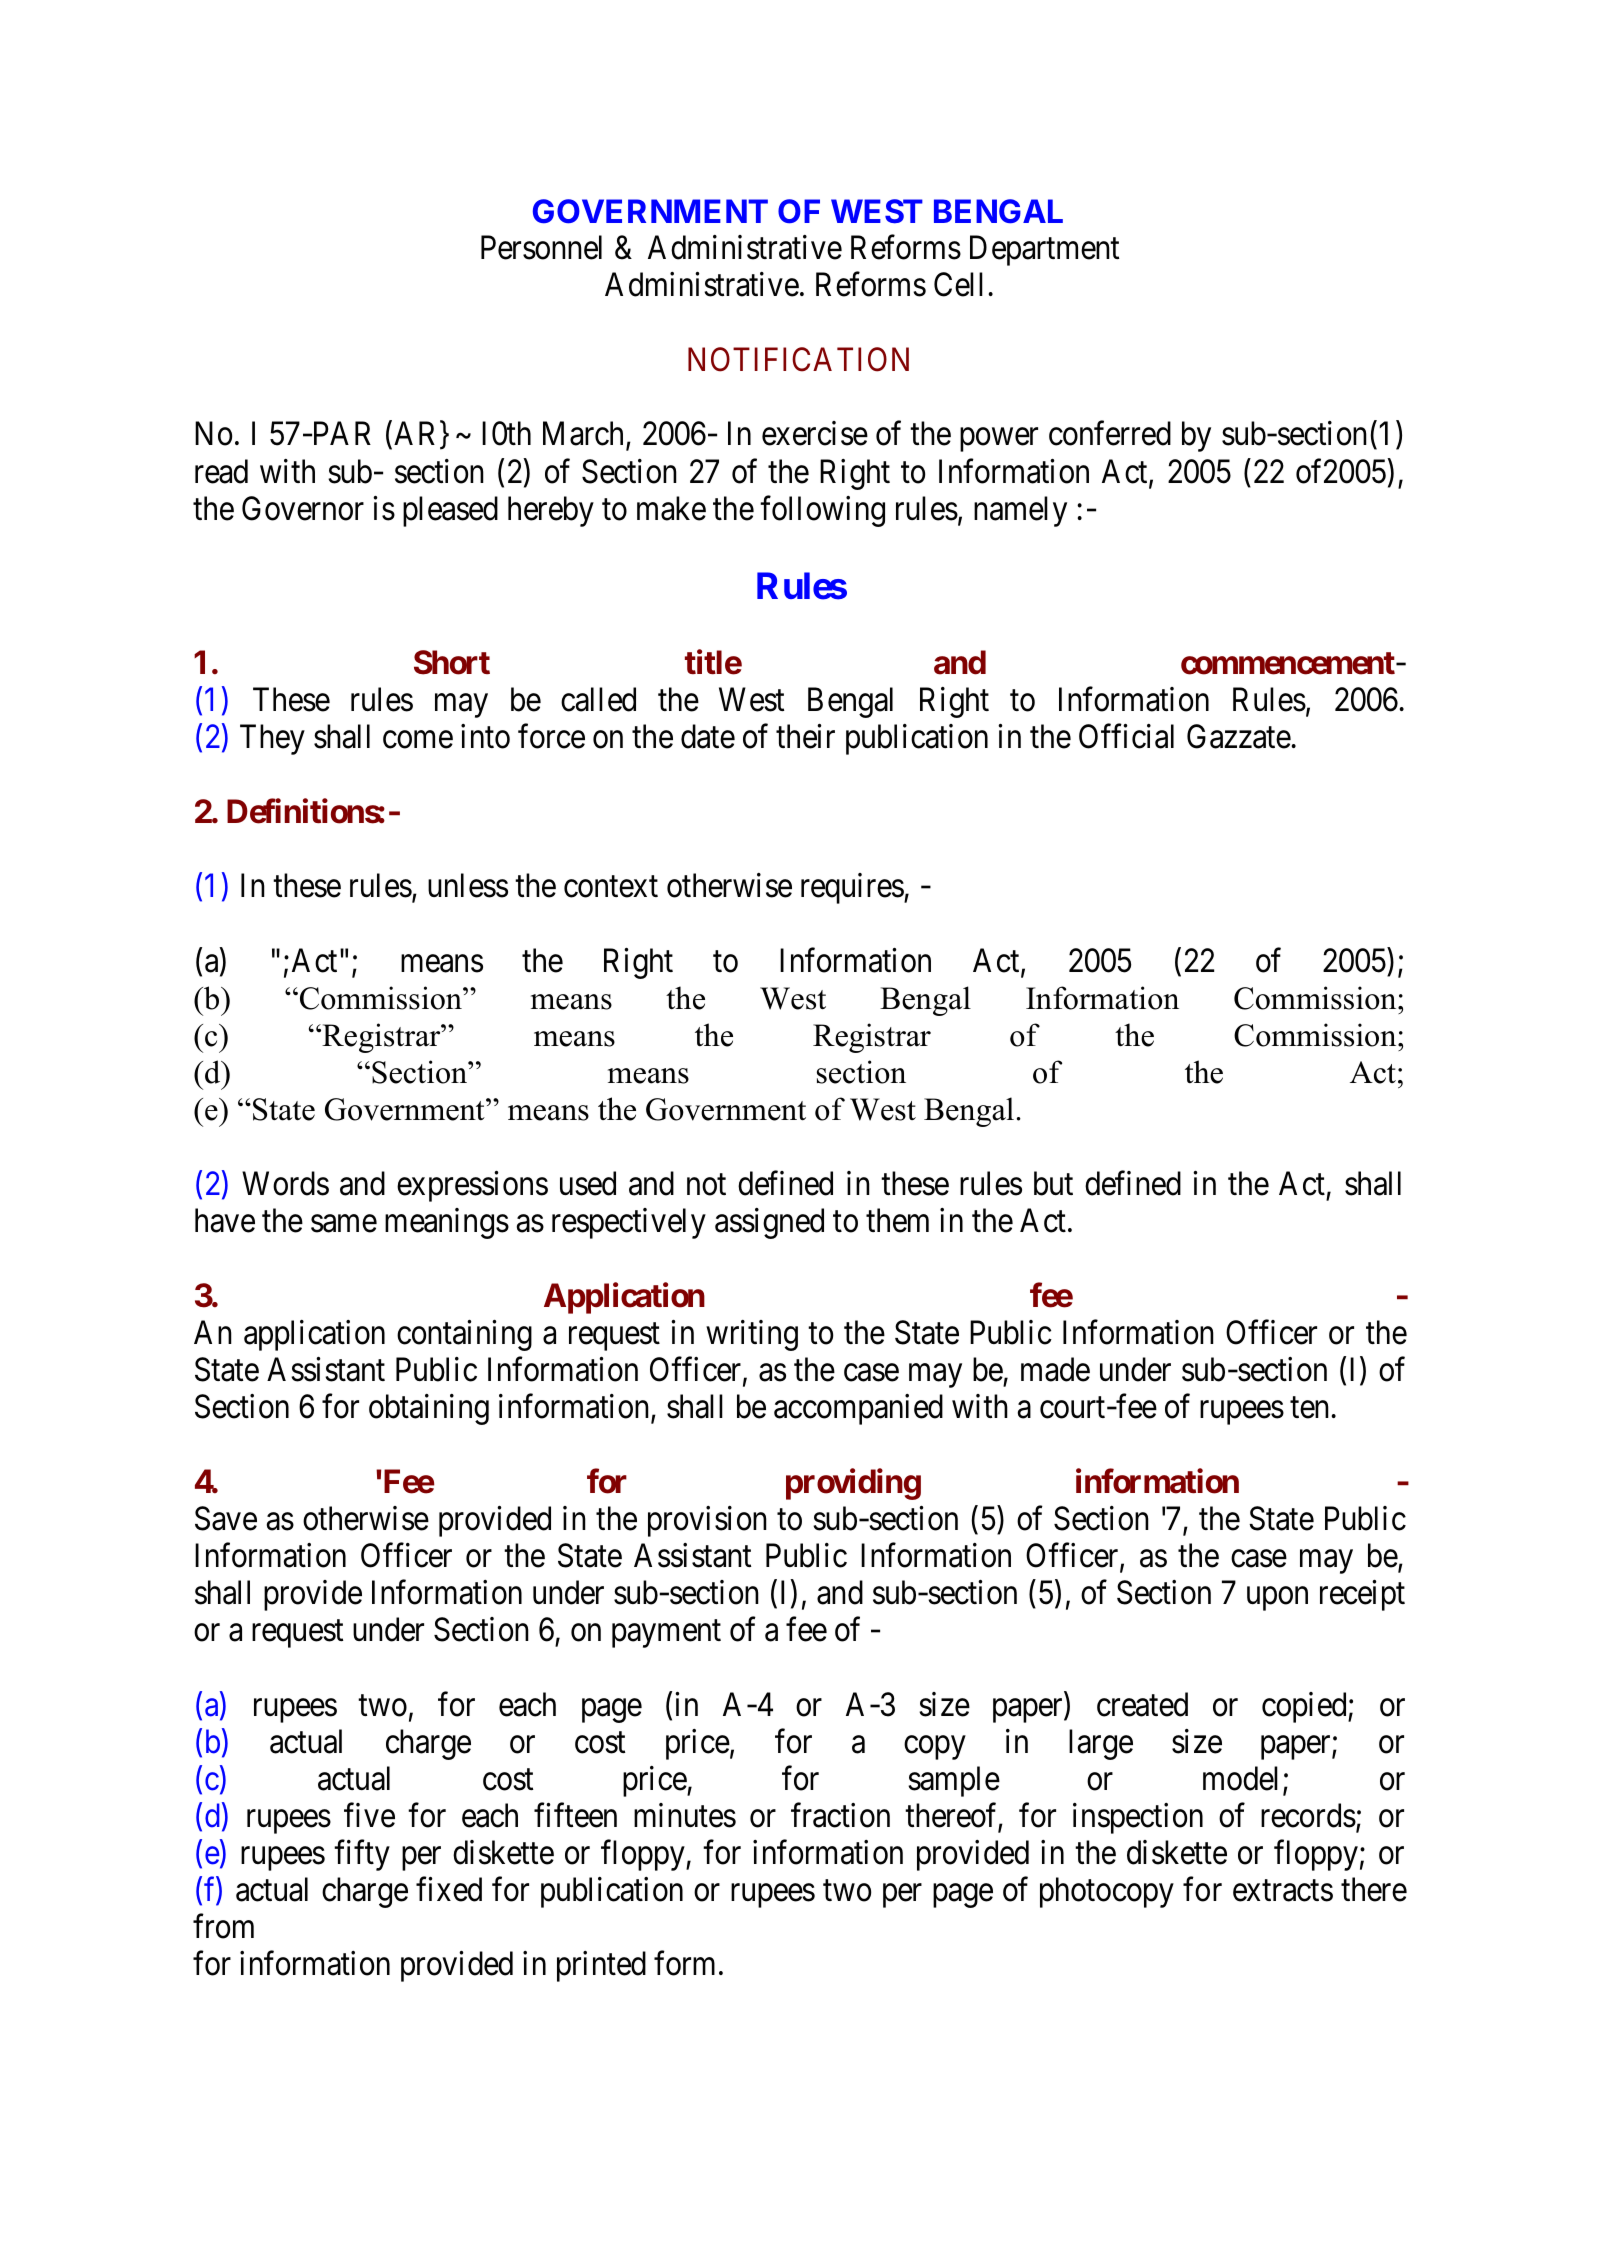 Image resolution: width=1599 pixels, height=2262 pixels. What do you see at coordinates (798, 359) in the document?
I see `NOTIFICATION` at bounding box center [798, 359].
